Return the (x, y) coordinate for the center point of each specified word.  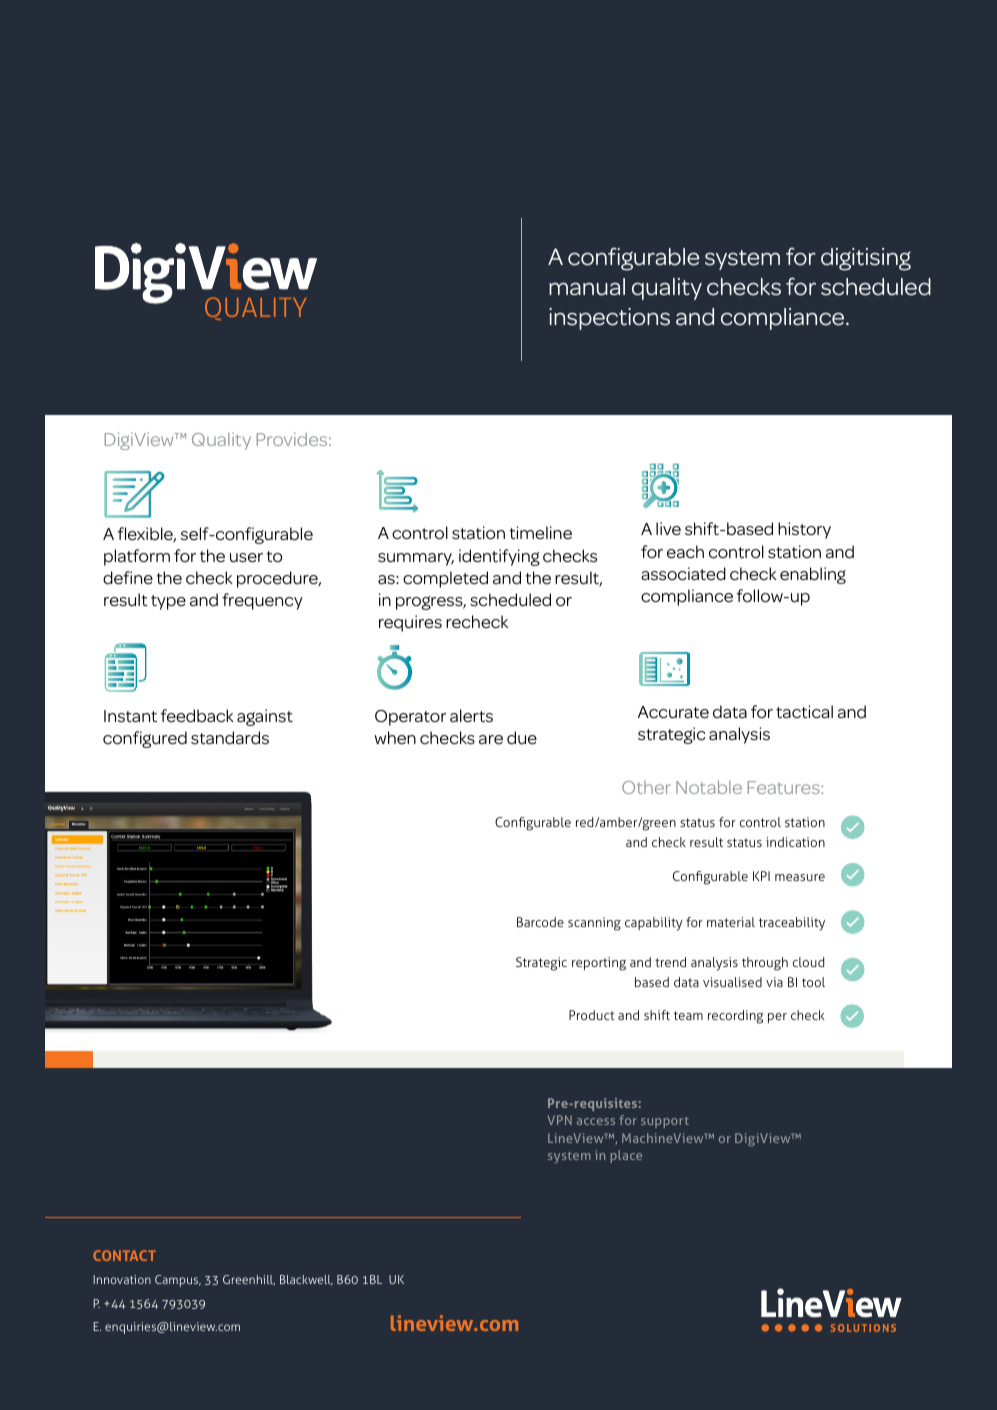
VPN (560, 1120)
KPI (761, 876)
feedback (197, 716)
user (246, 558)
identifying (499, 557)
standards (230, 738)
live (668, 529)
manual (587, 287)
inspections (609, 319)
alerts (471, 715)
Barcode (540, 922)
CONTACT (124, 1255)
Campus (178, 1281)
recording (736, 1017)
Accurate (673, 712)
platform (137, 557)
